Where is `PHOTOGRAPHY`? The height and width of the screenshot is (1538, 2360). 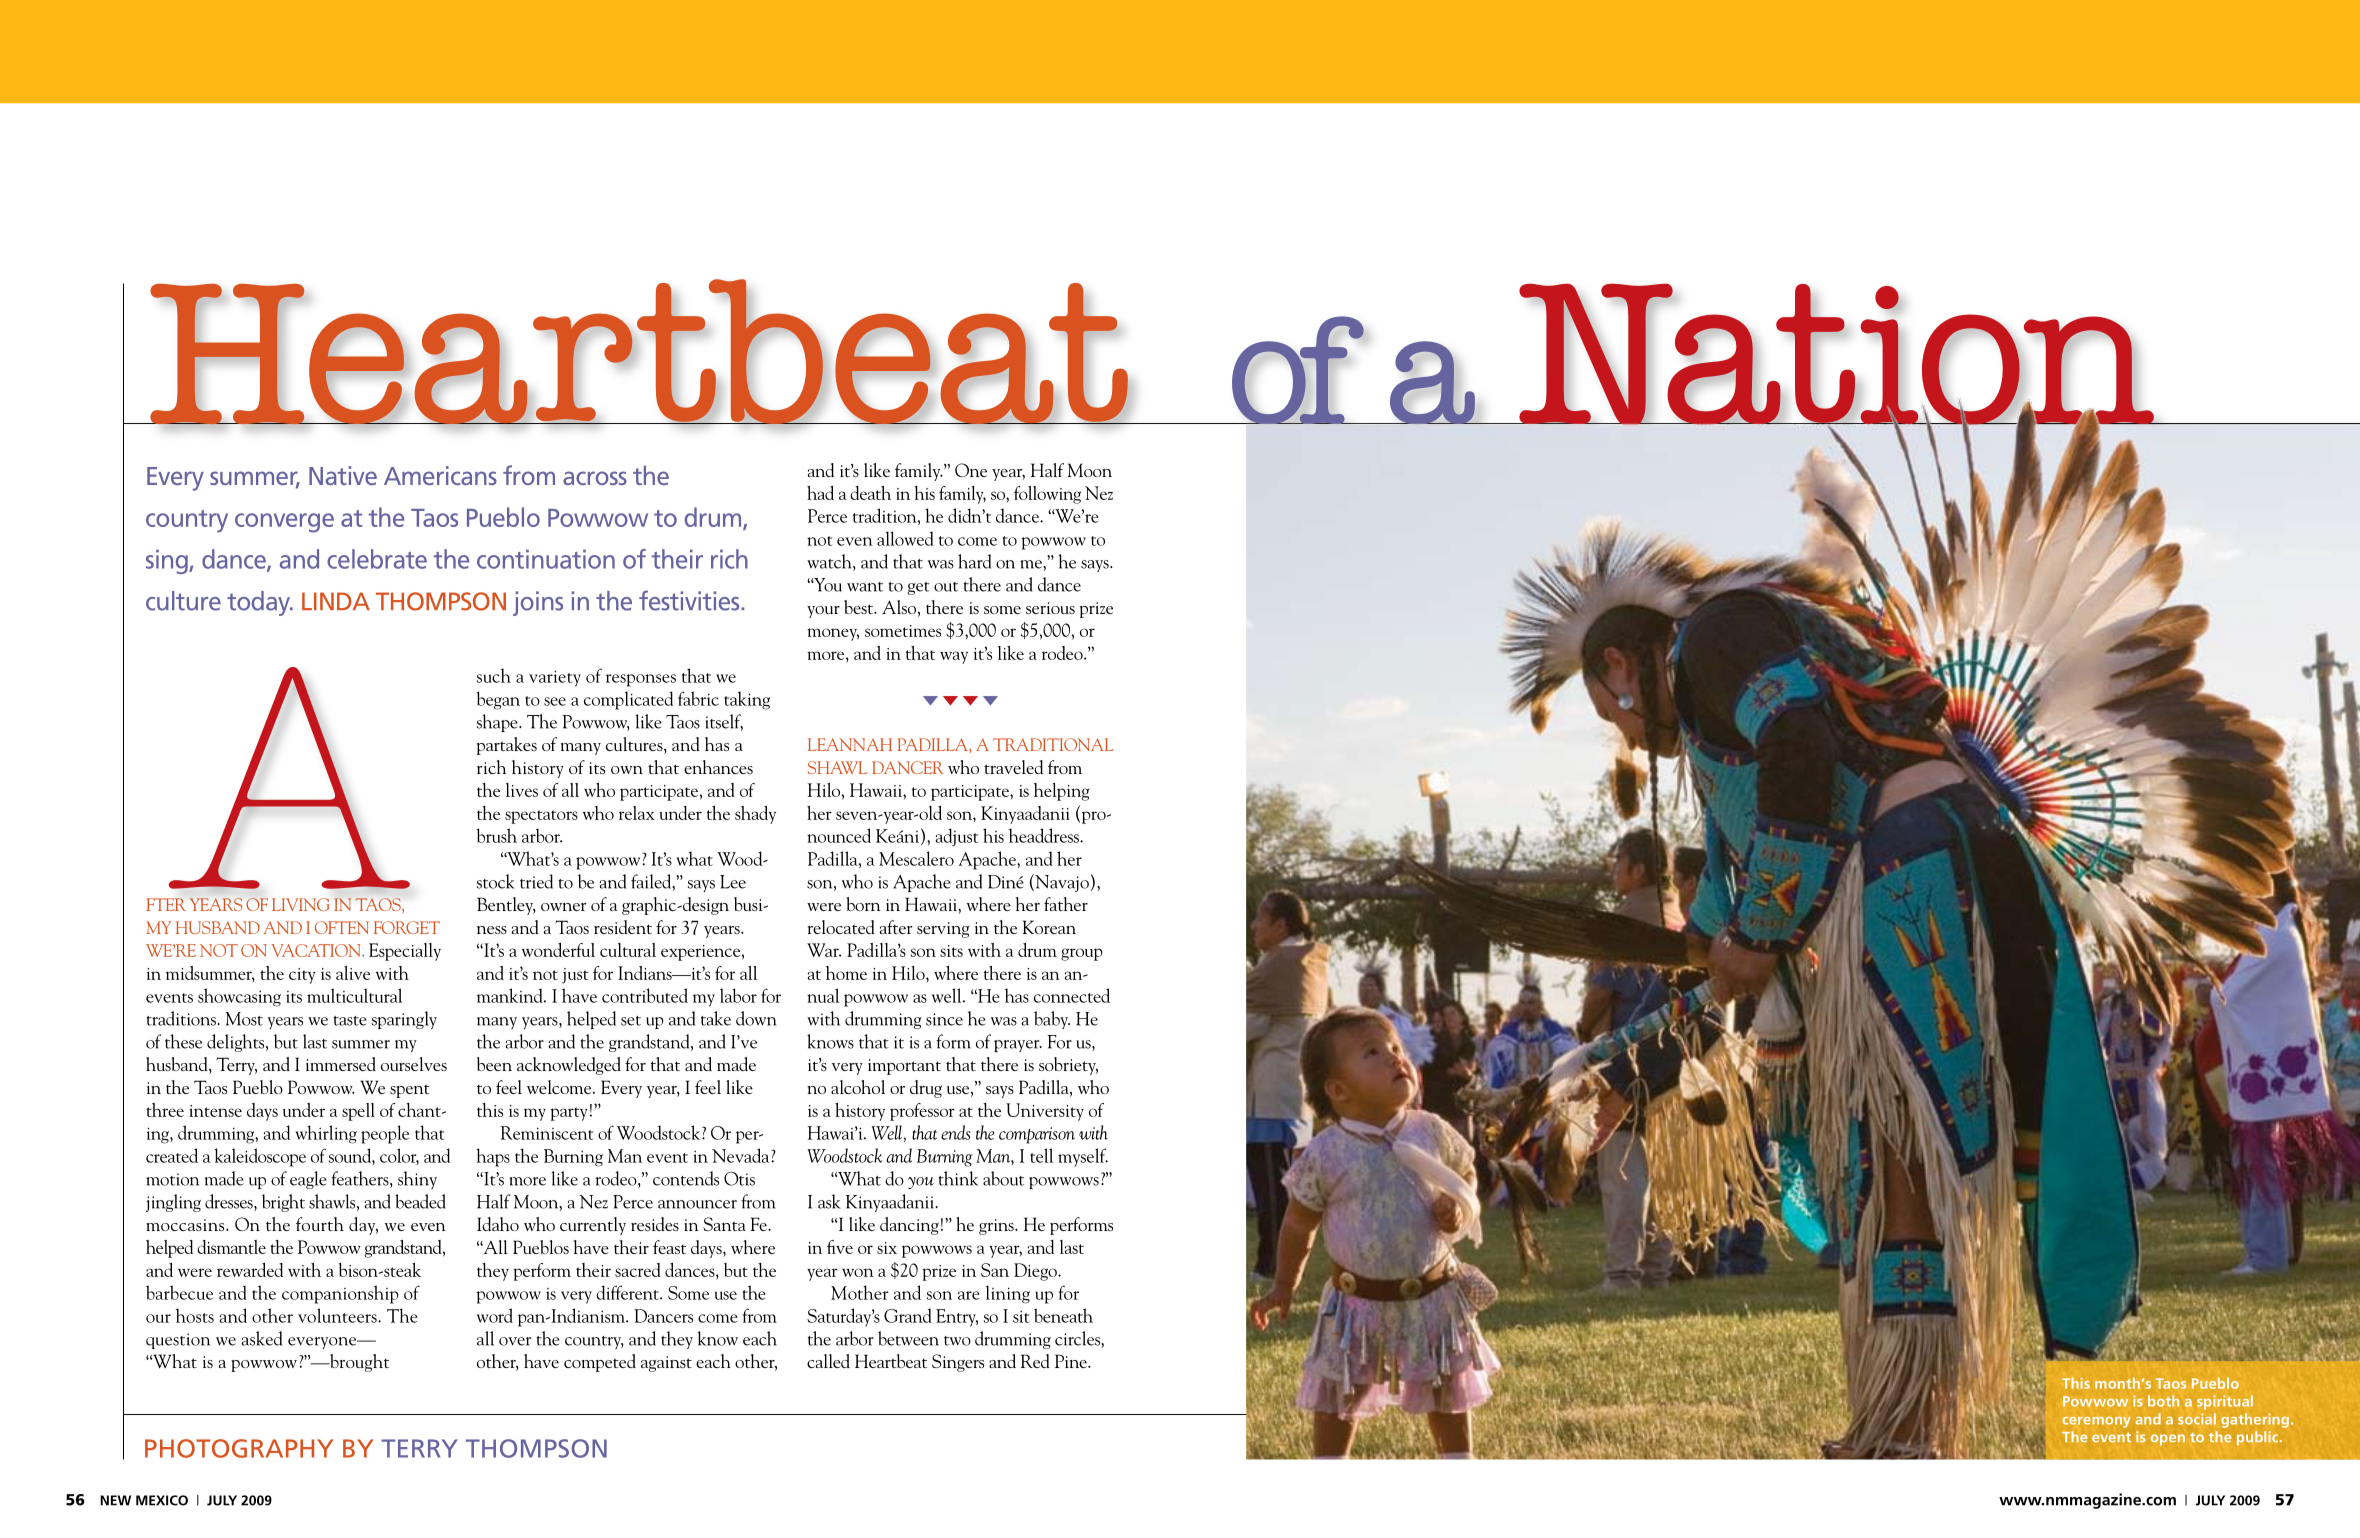
PHOTOGRAPHY is located at coordinates (239, 1448).
